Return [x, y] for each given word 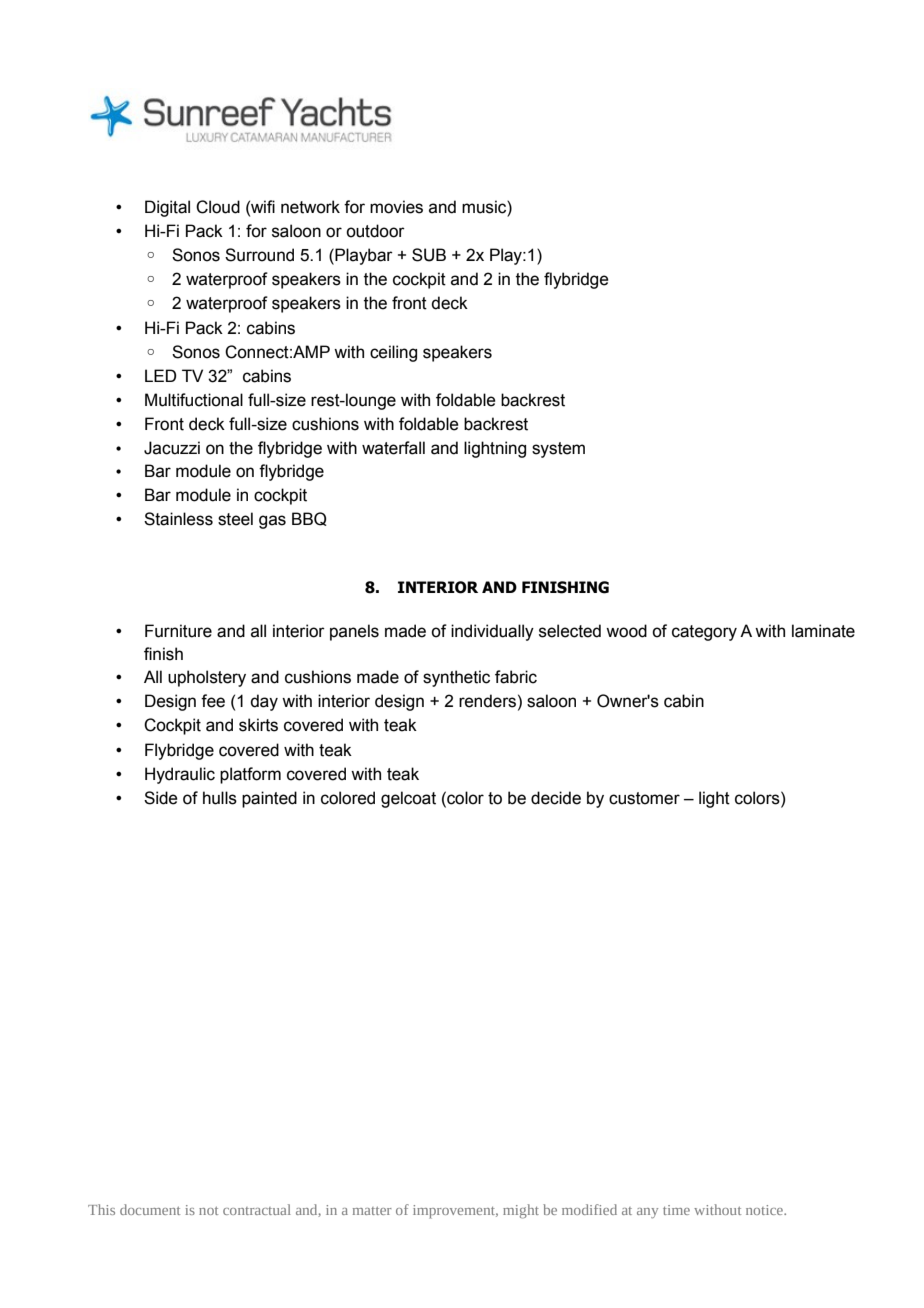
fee [213, 701]
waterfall [393, 448]
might [521, 1211]
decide [556, 798]
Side [161, 798]
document [150, 1209]
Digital [167, 208]
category [704, 633]
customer [644, 798]
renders [487, 701]
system [558, 450]
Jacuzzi [172, 448]
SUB [429, 255]
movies [396, 207]
